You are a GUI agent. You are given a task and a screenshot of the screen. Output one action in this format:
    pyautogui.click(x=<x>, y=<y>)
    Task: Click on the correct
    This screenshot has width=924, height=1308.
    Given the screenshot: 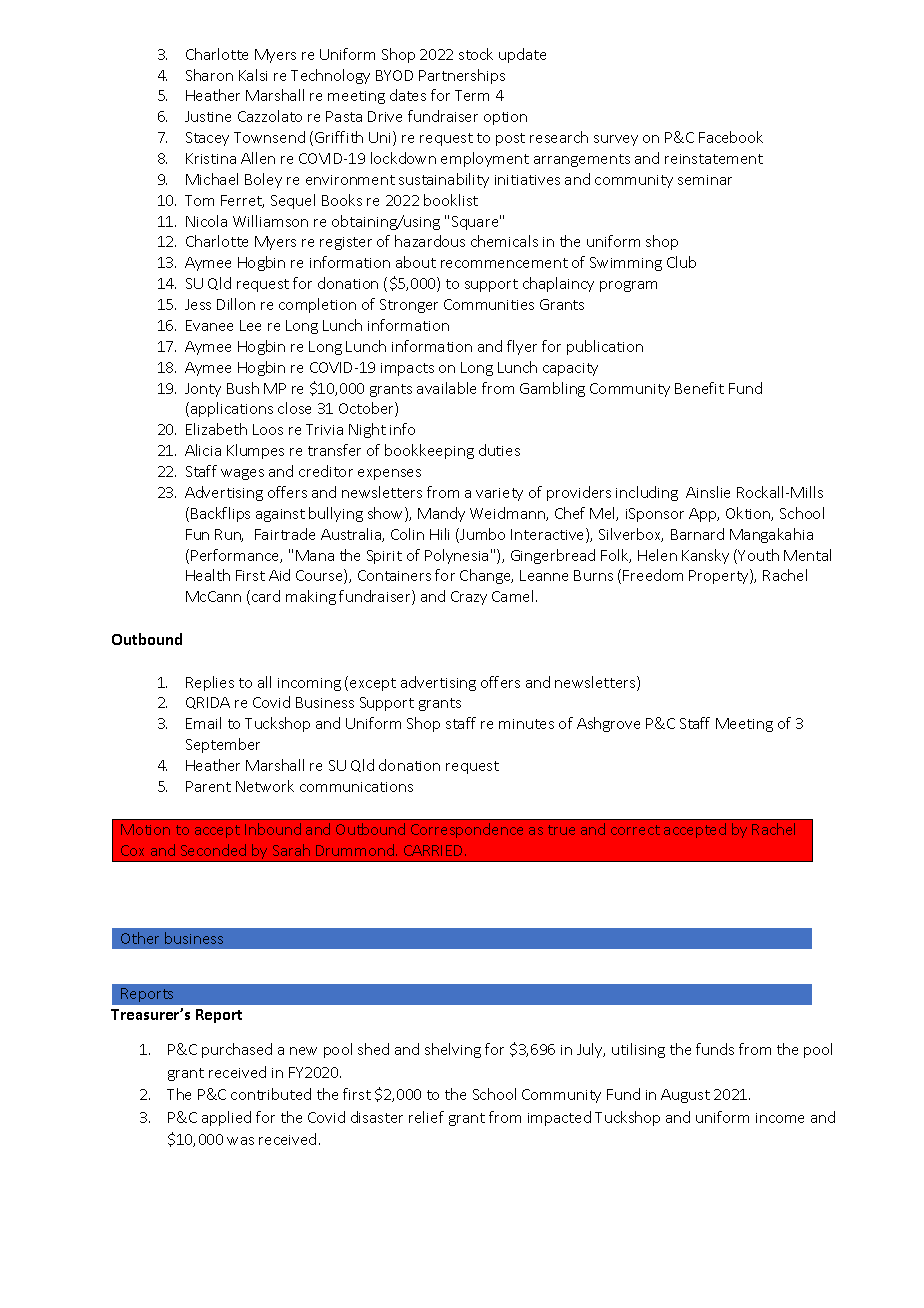 What is the action you would take?
    pyautogui.click(x=635, y=830)
